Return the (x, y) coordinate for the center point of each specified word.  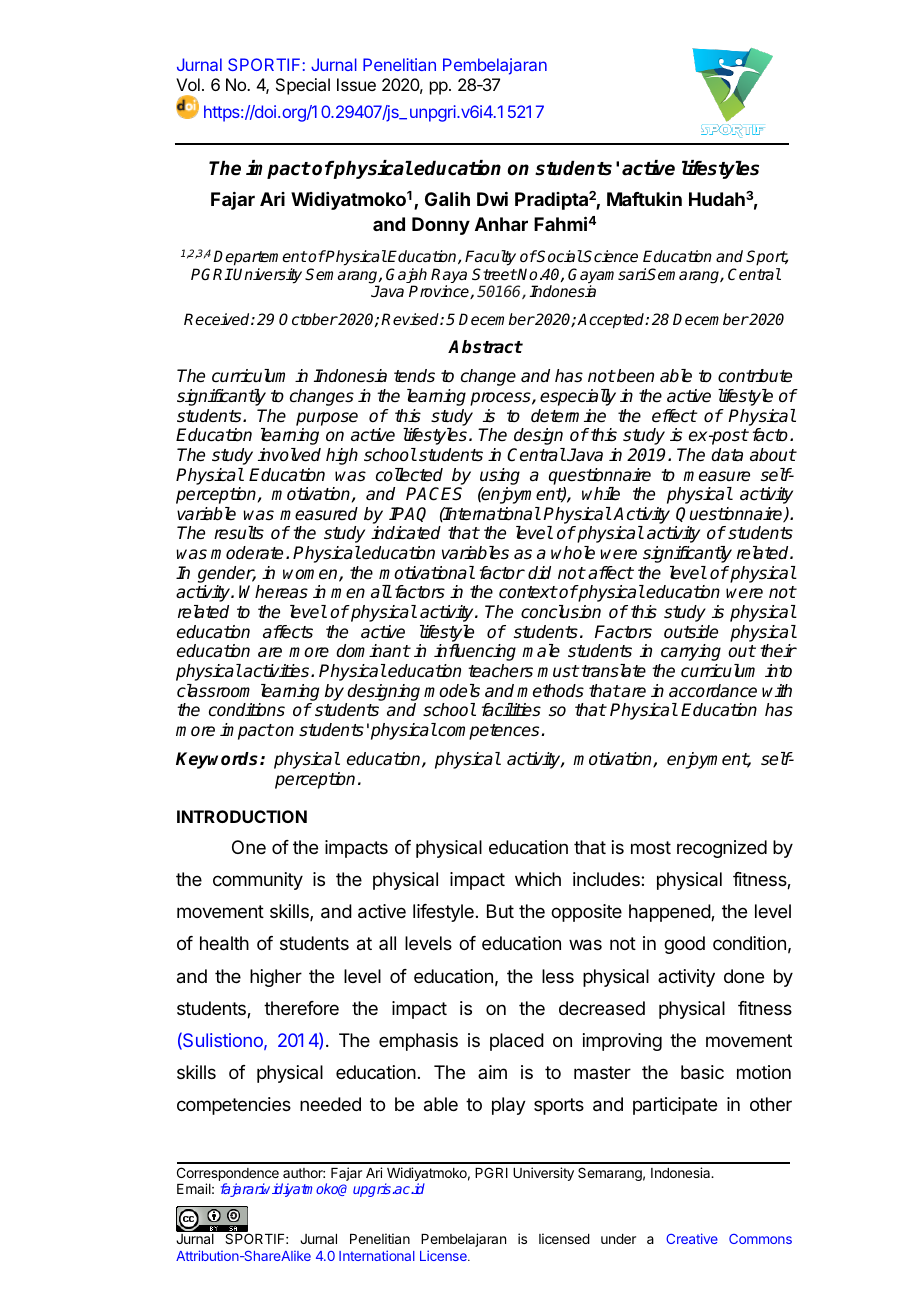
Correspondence (228, 1175)
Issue (356, 84)
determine (568, 416)
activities (277, 671)
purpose (327, 419)
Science (610, 256)
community (258, 881)
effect (674, 415)
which (538, 879)
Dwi (492, 199)
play (509, 1106)
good (684, 945)
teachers (500, 671)
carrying (691, 652)
